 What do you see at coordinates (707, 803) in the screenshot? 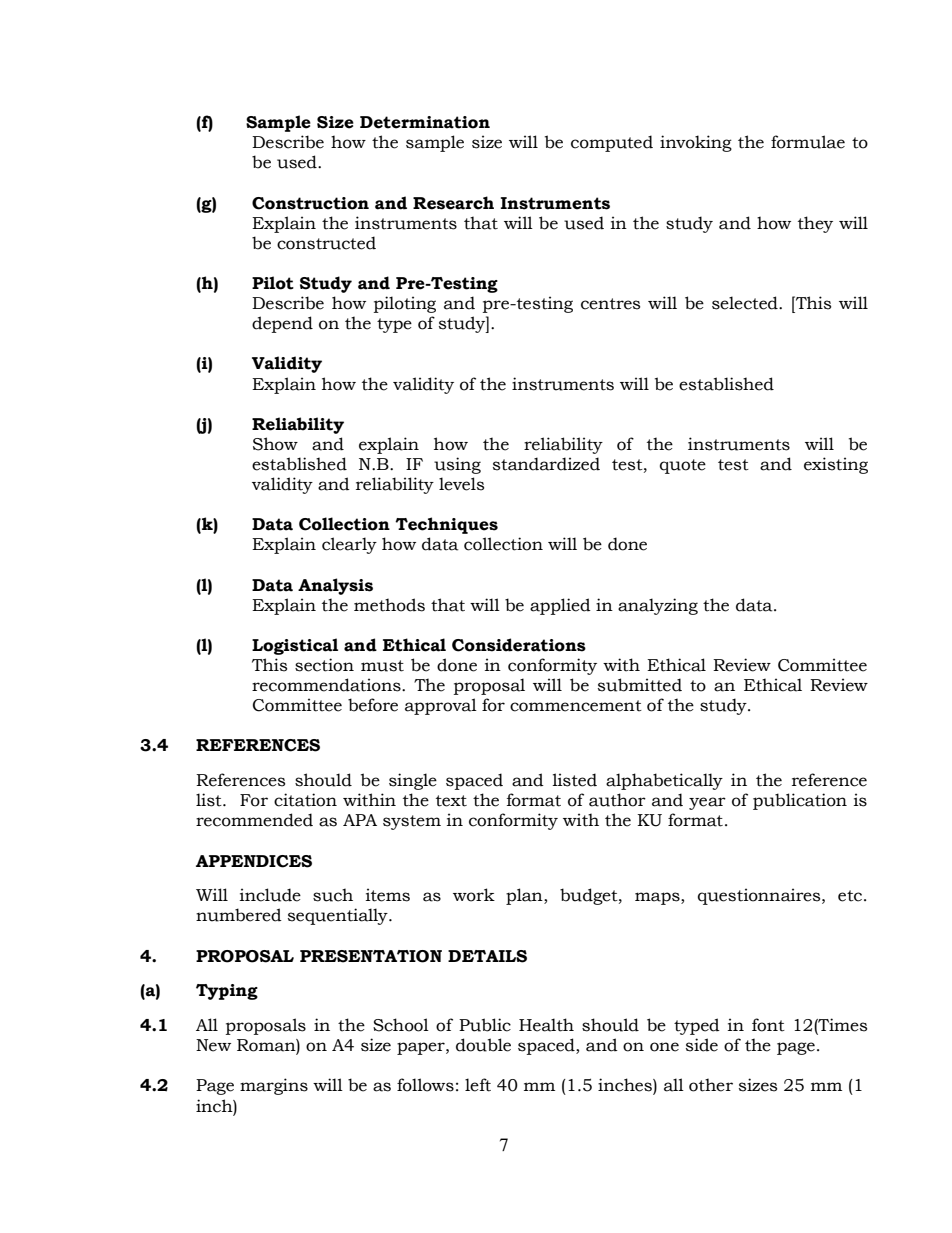
I see `year` at bounding box center [707, 803].
